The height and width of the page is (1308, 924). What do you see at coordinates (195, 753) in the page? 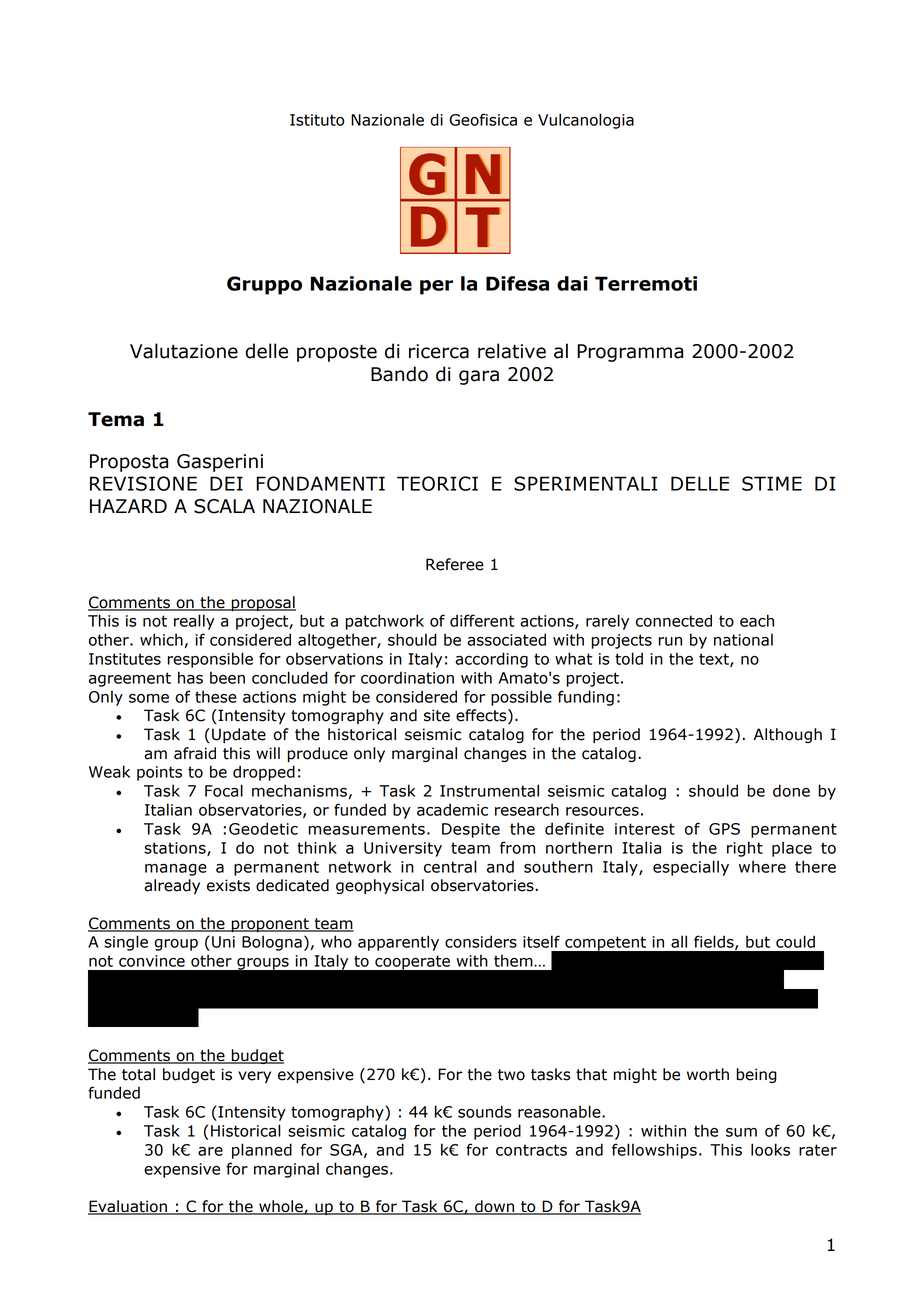
I see `afraid` at bounding box center [195, 753].
